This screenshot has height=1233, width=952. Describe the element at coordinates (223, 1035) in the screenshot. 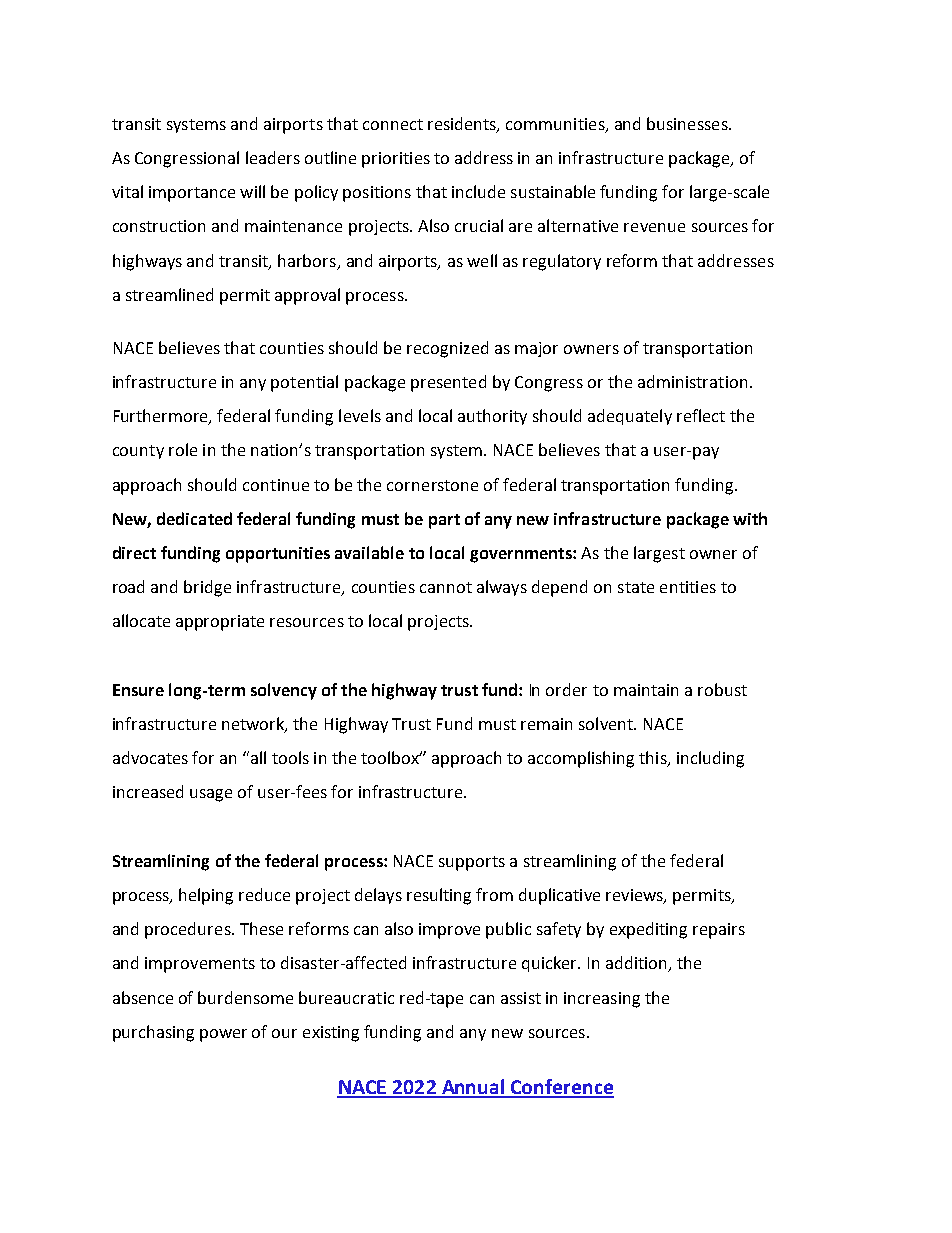

I see `power` at that location.
